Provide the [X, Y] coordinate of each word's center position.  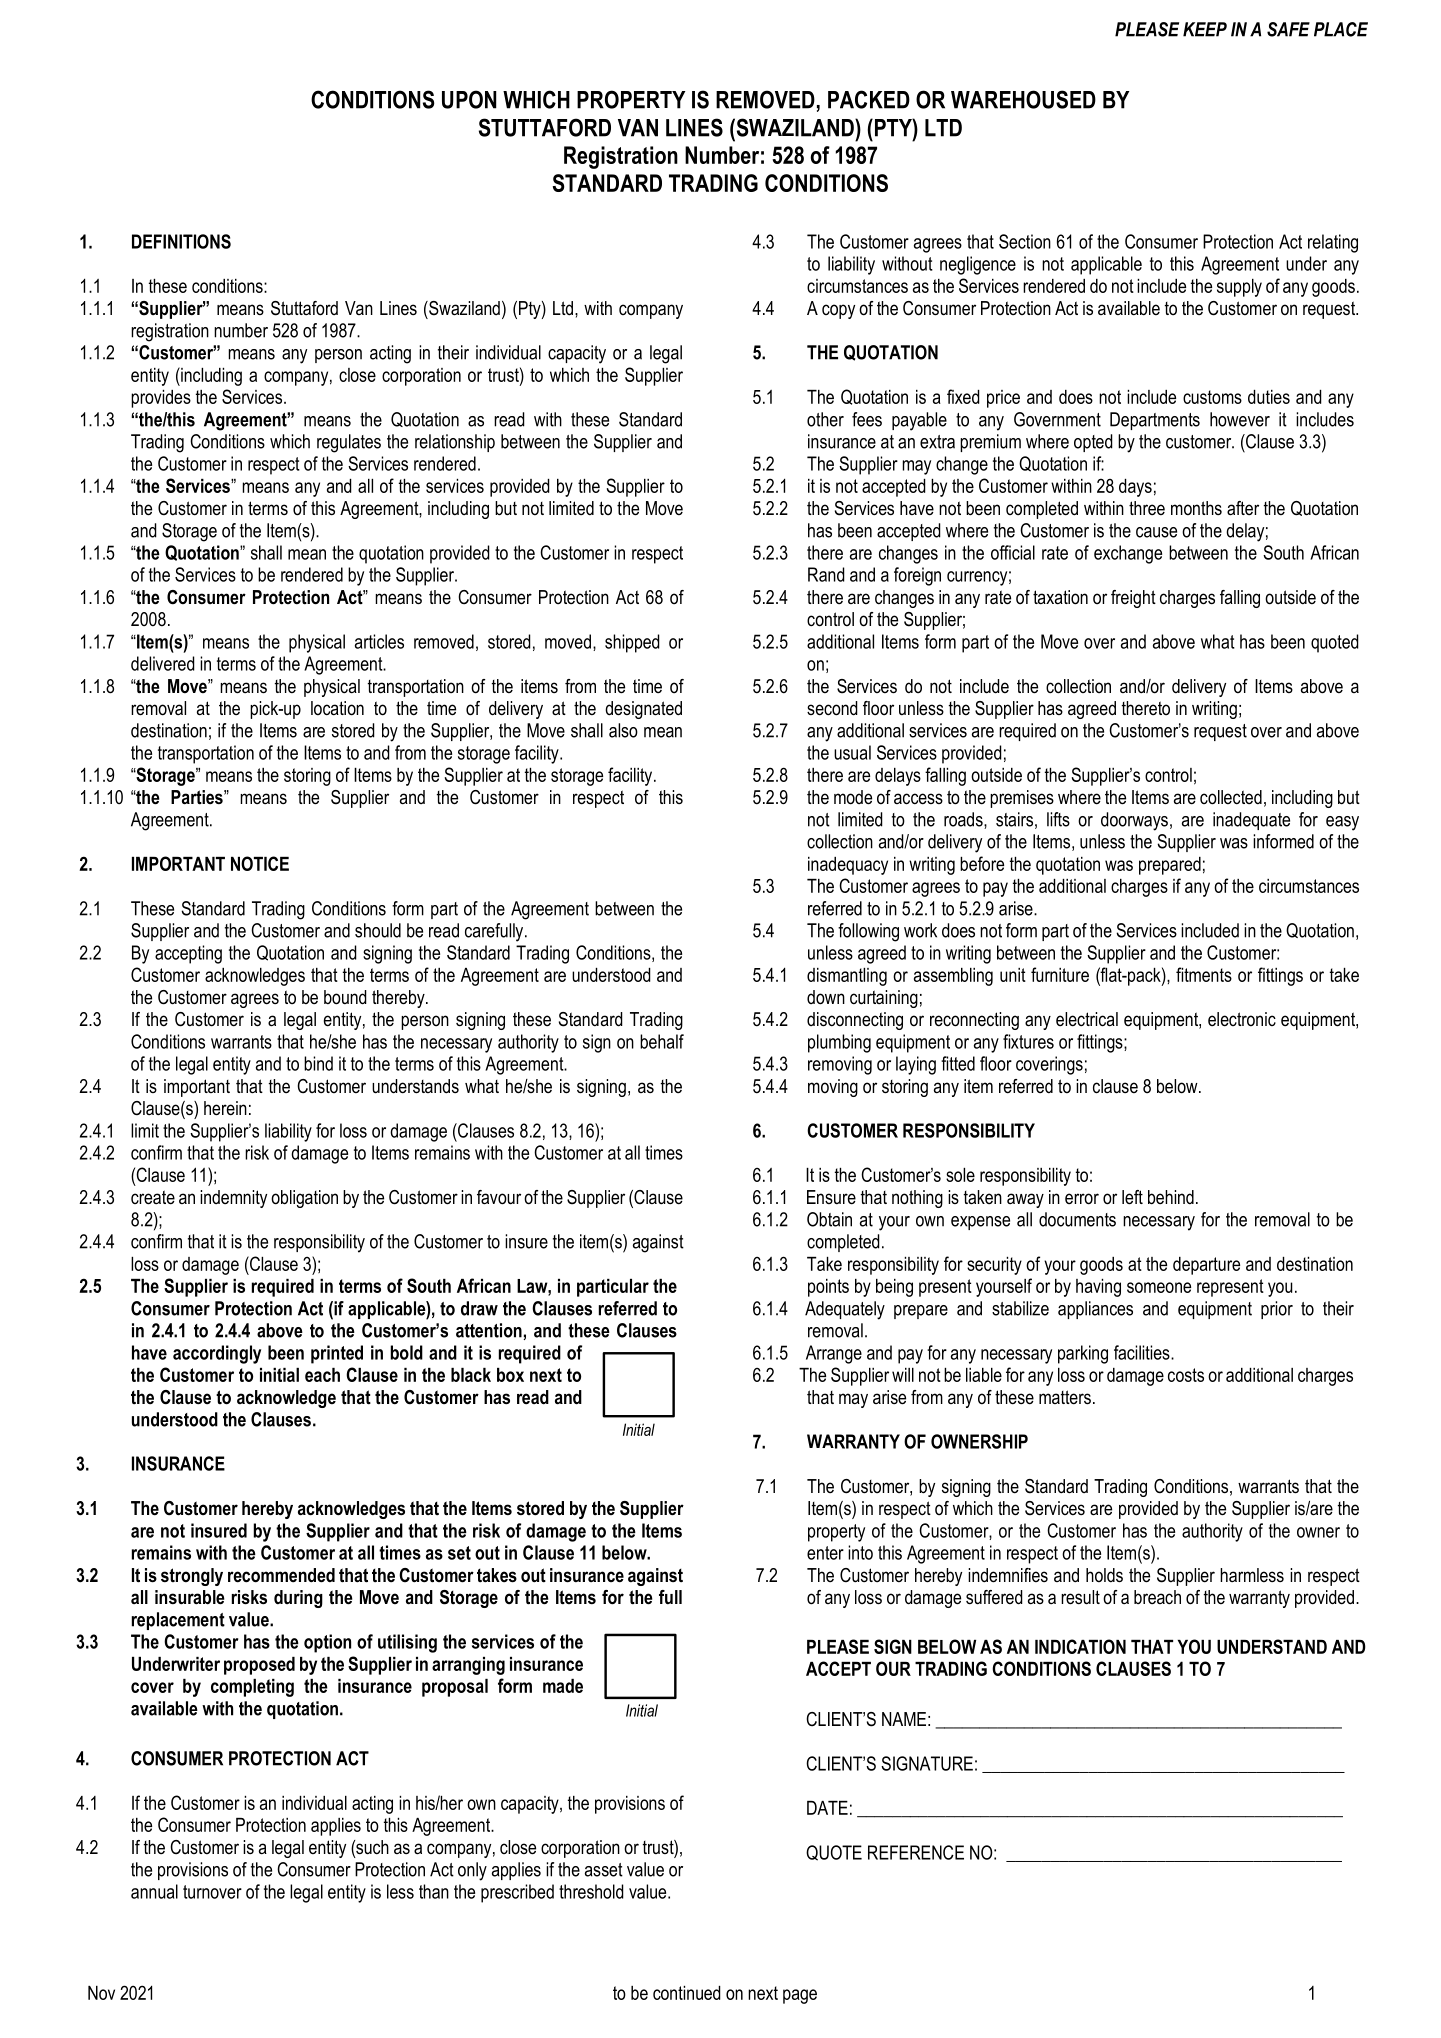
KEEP [1205, 29]
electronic [1242, 1019]
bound [345, 997]
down [826, 997]
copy [838, 311]
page [800, 1996]
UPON [469, 99]
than [434, 1891]
